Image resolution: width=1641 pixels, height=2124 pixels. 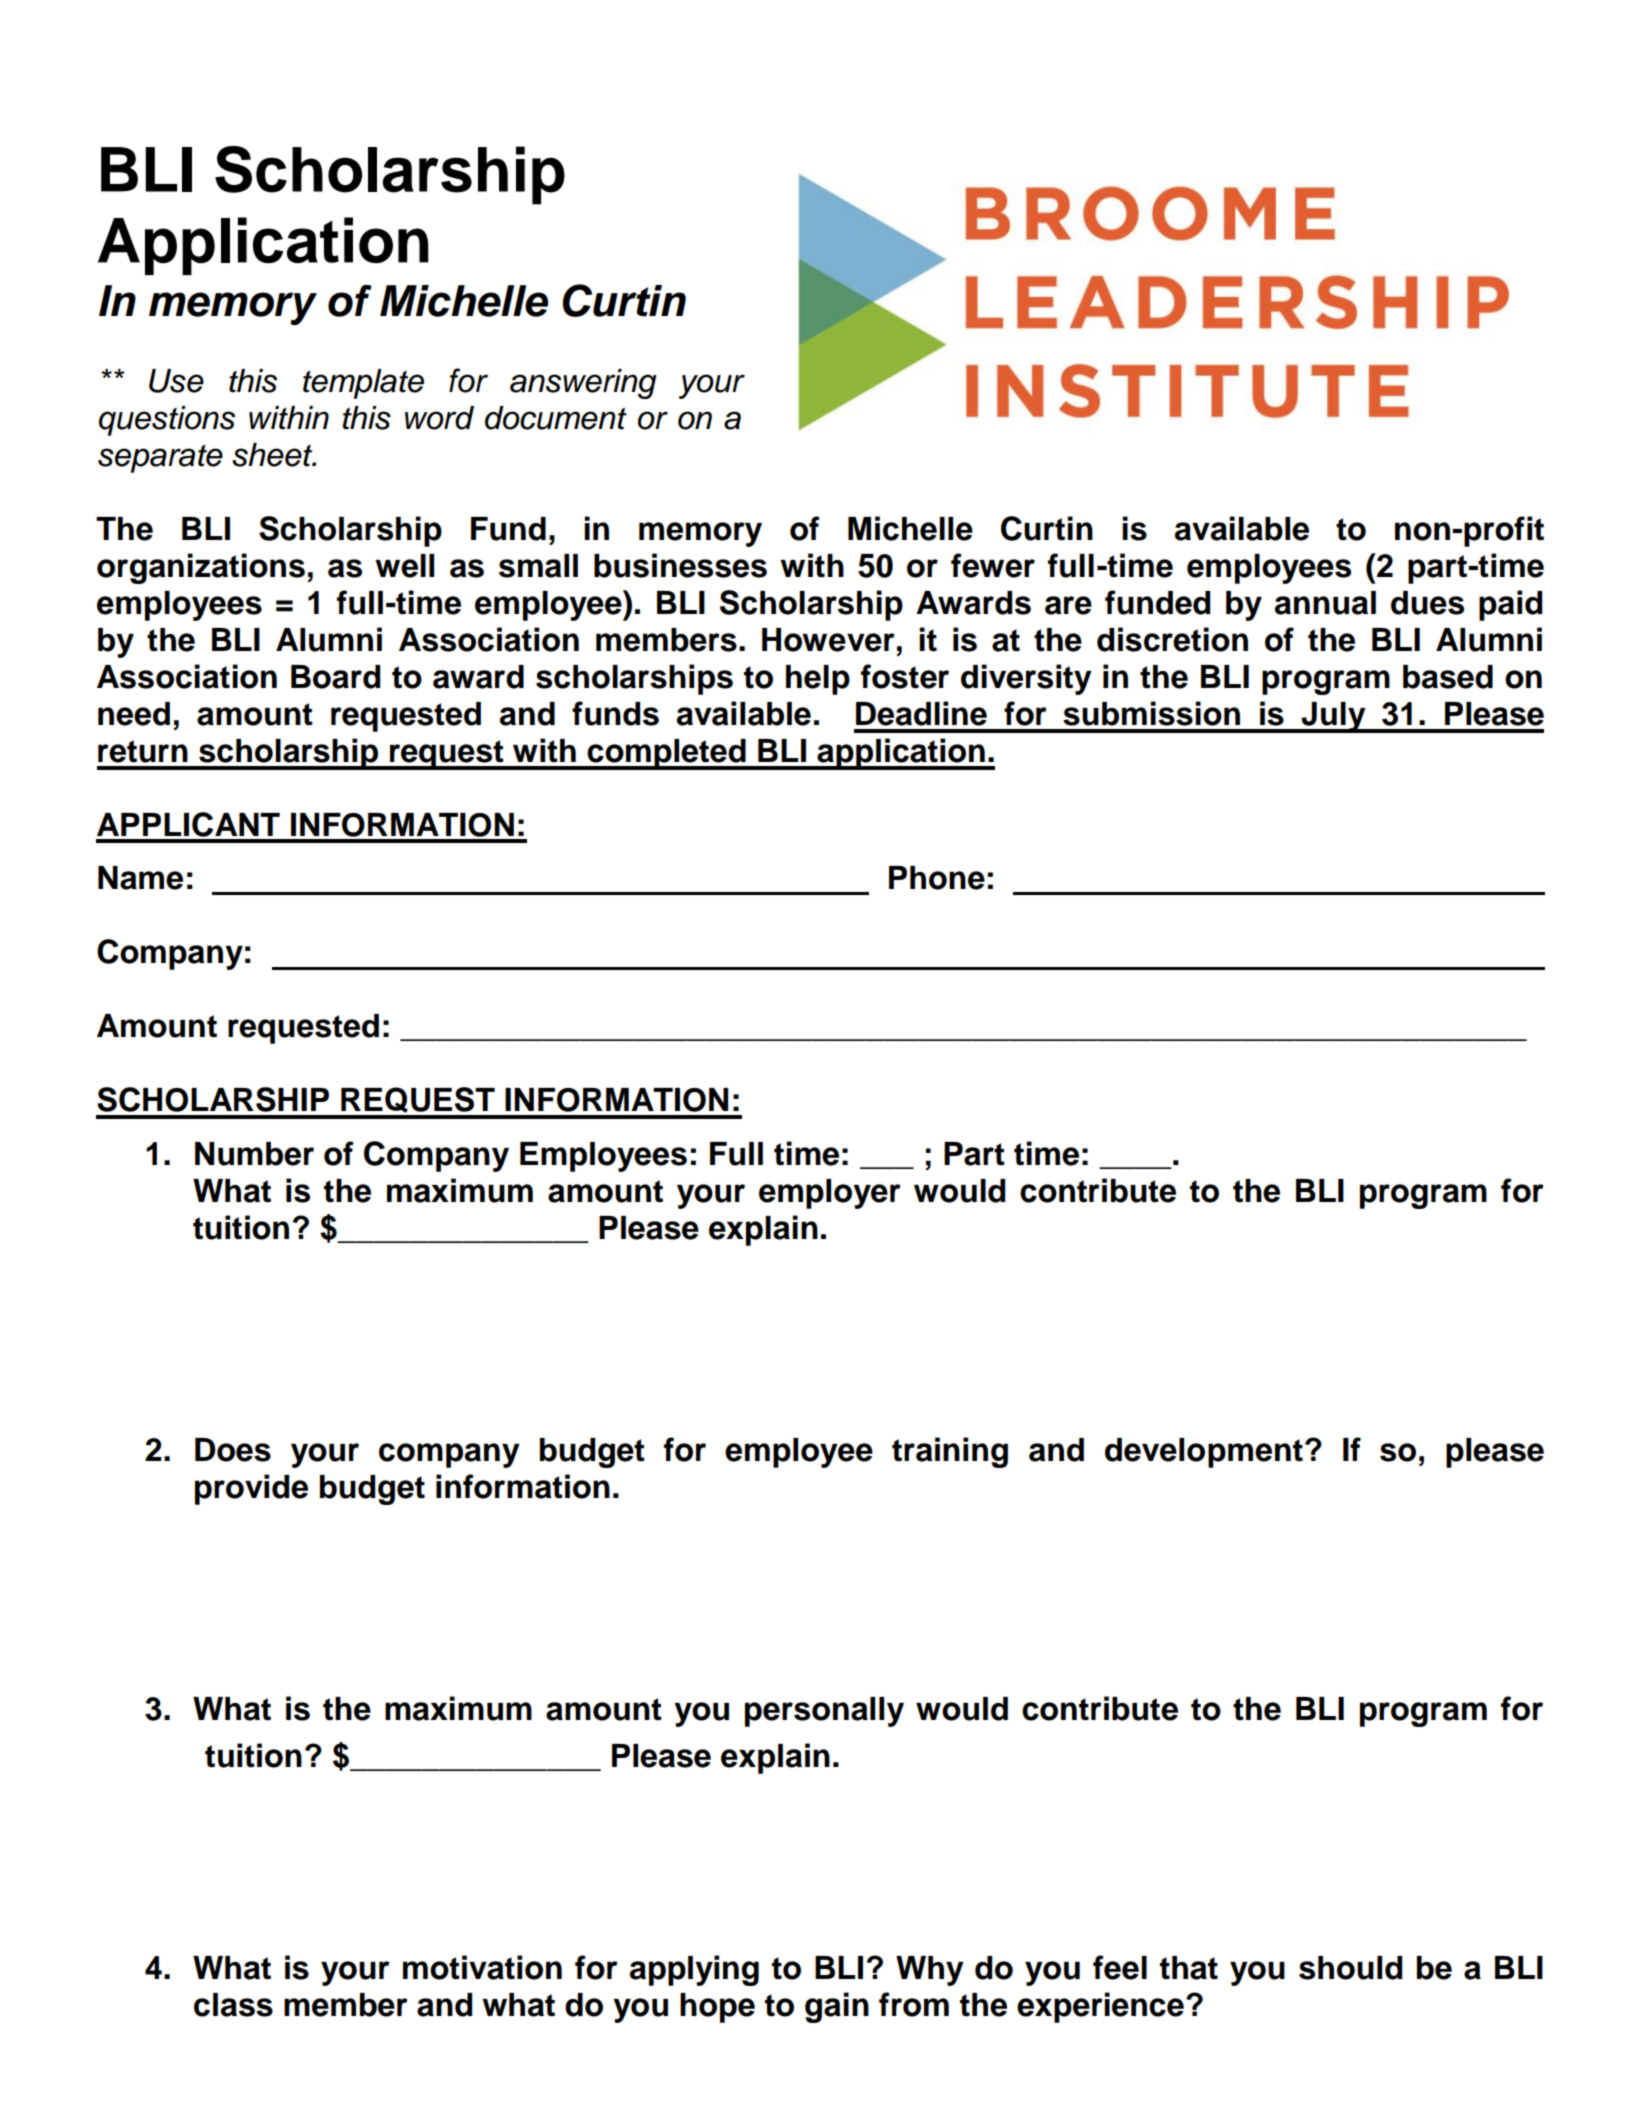 I want to click on answering, so click(x=583, y=384).
